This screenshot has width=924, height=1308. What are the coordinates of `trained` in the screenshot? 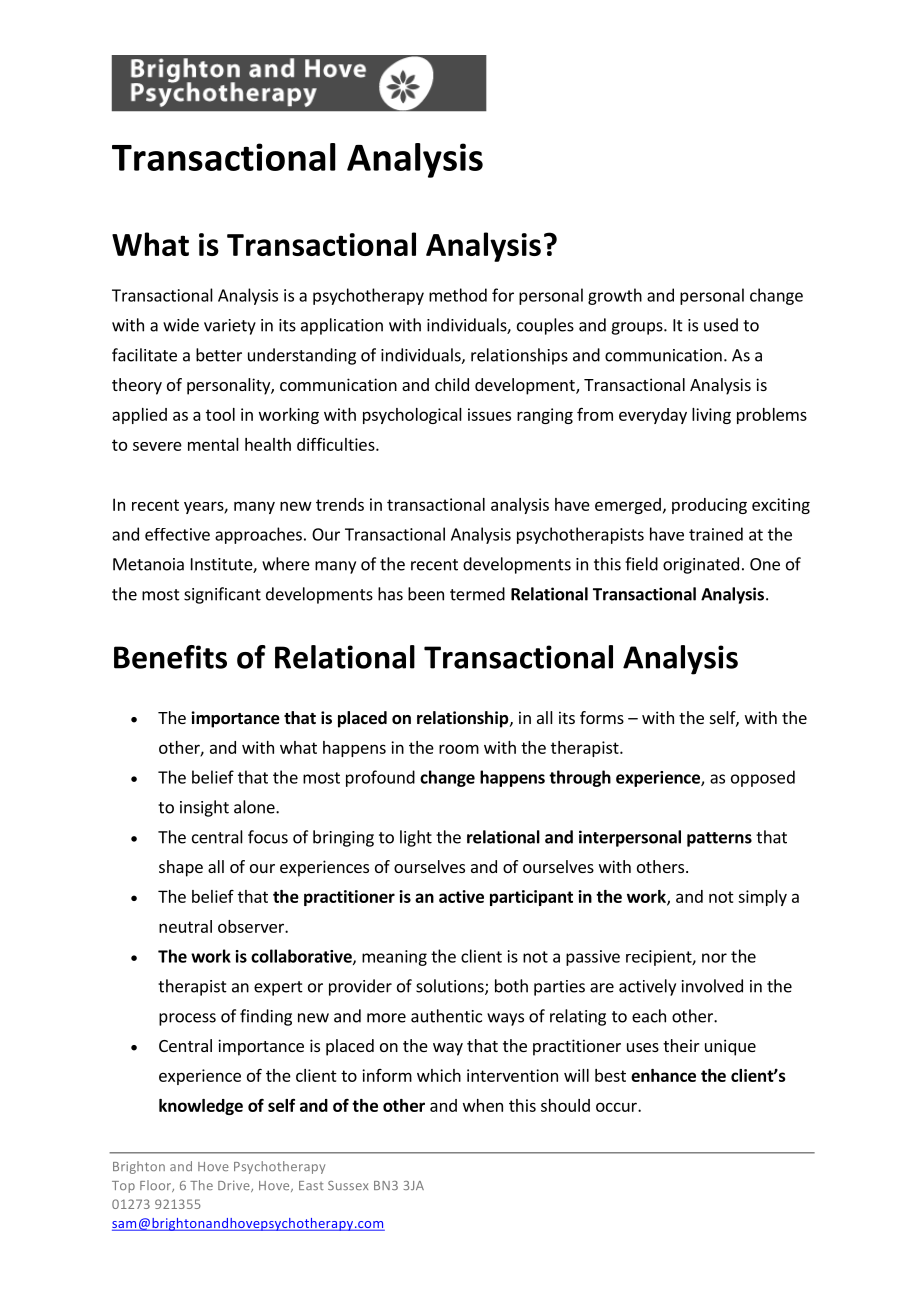 It's located at (716, 534).
